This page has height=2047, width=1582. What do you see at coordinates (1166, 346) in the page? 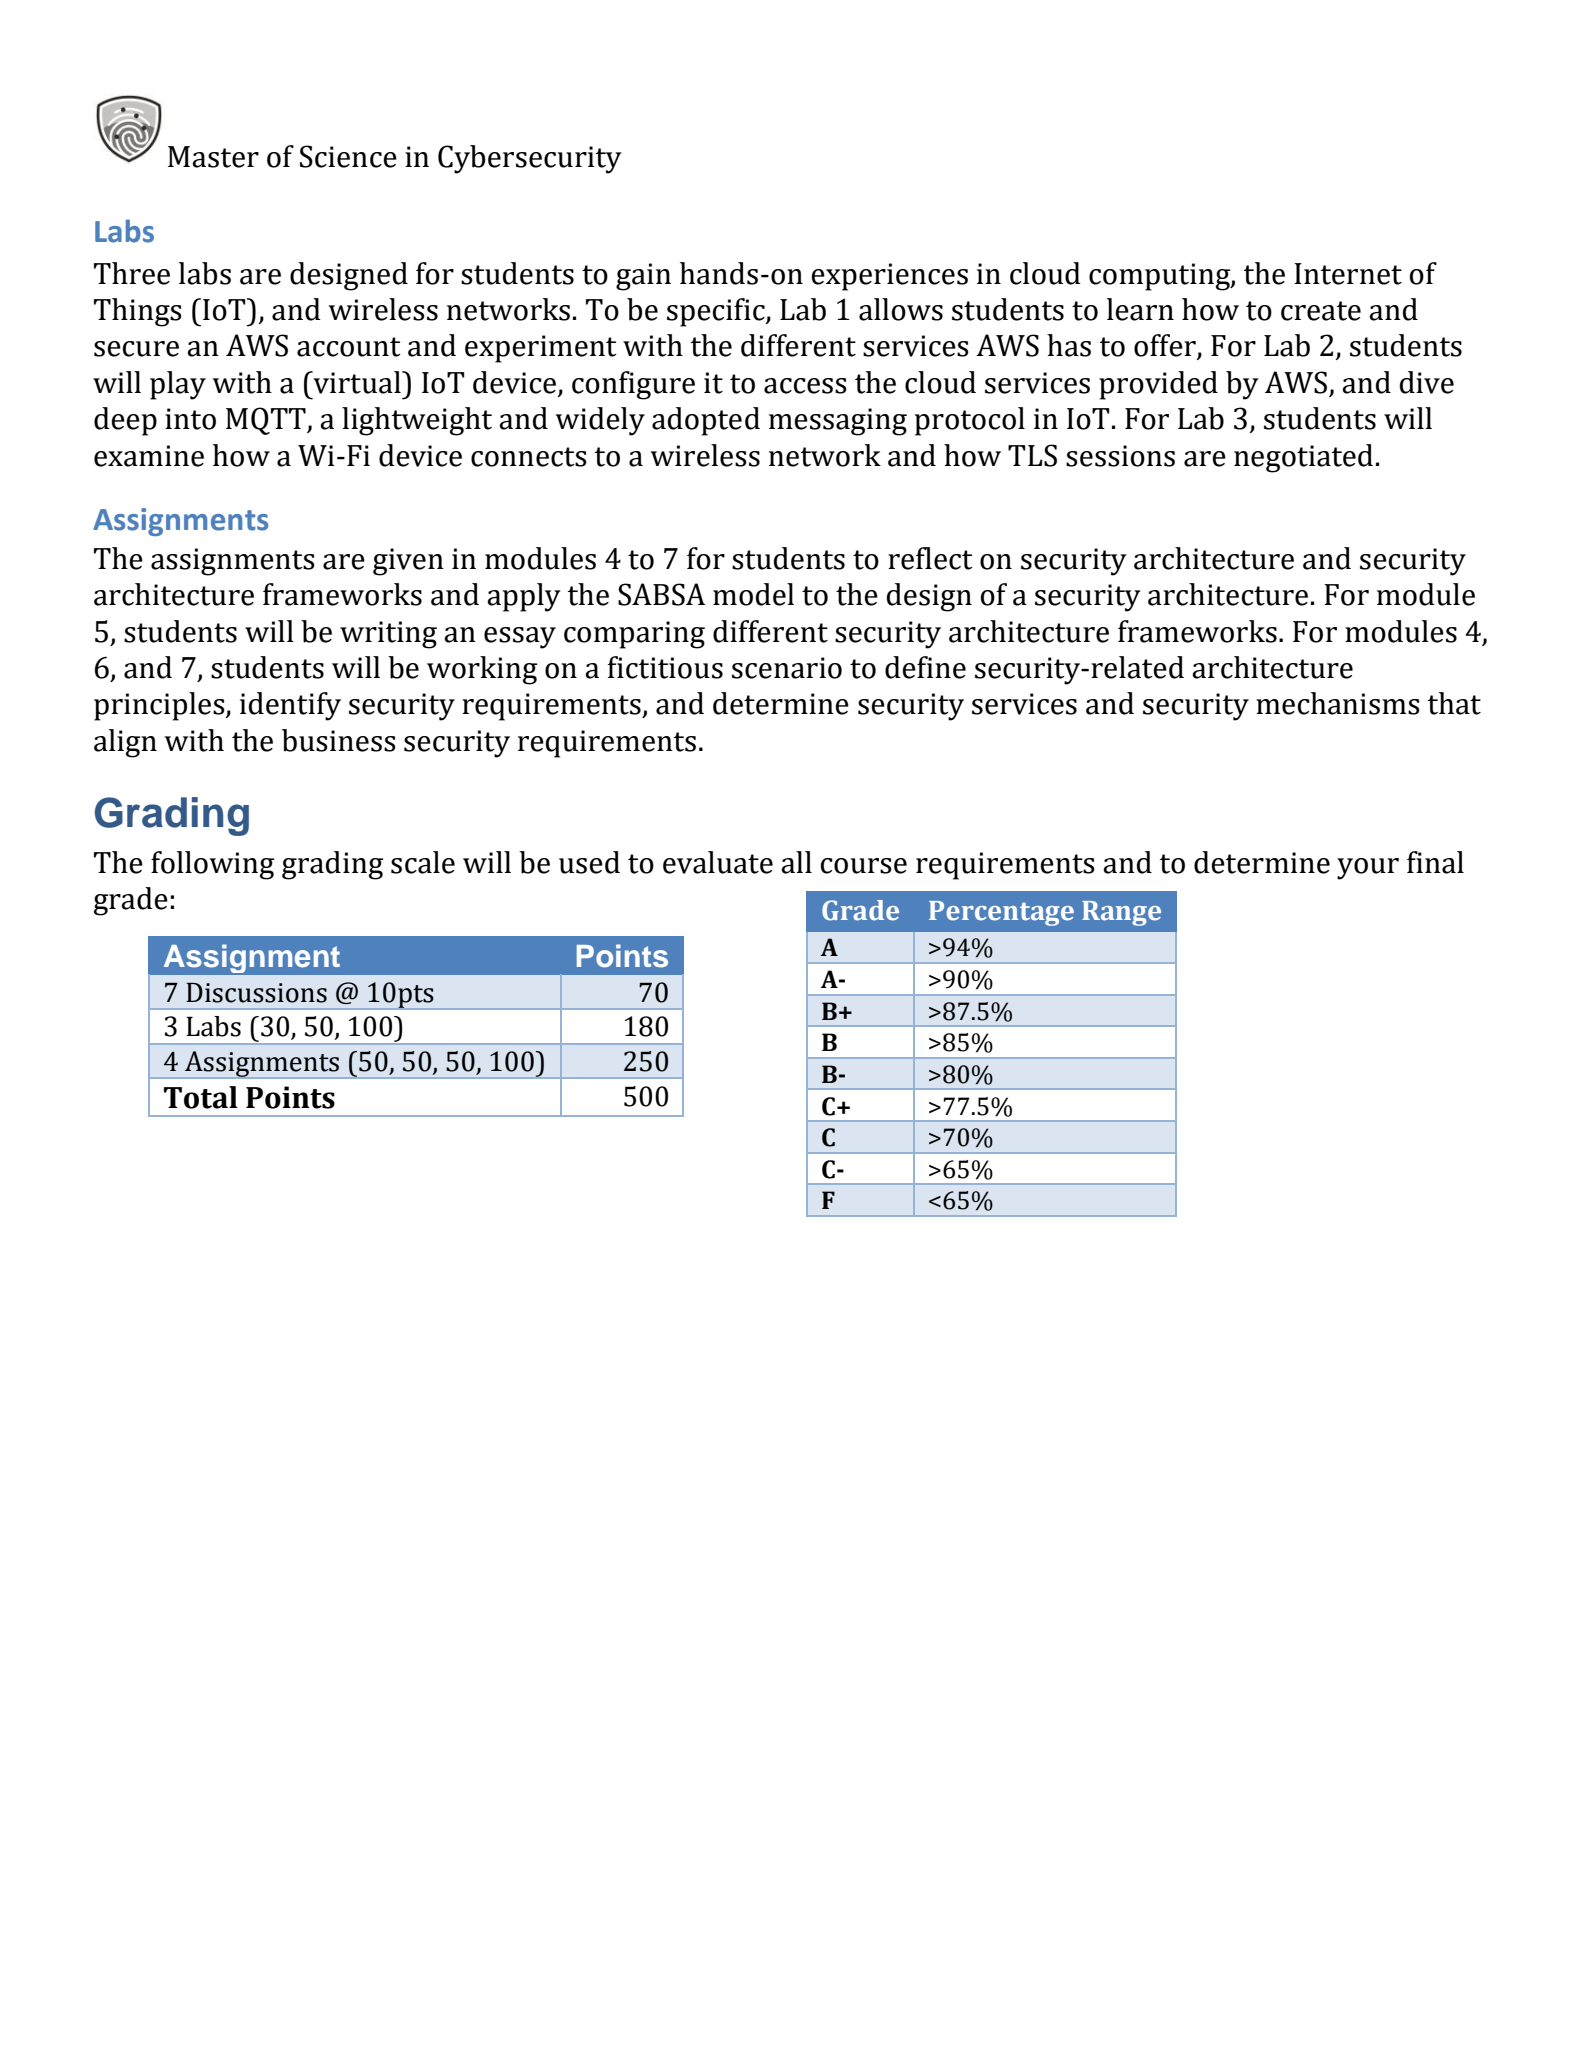
I see `offer` at bounding box center [1166, 346].
